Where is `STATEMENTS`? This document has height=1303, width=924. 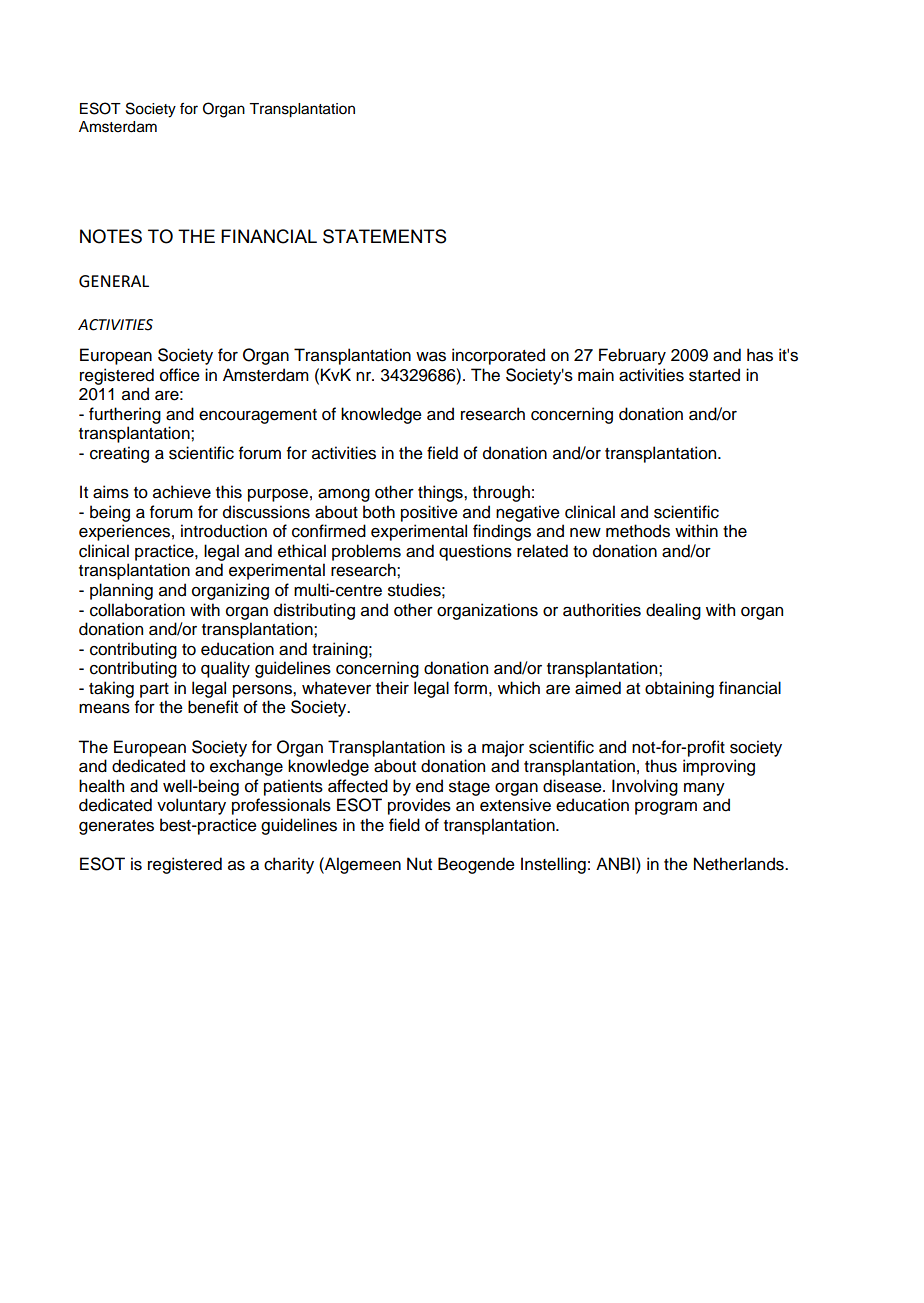
STATEMENTS is located at coordinates (384, 236).
